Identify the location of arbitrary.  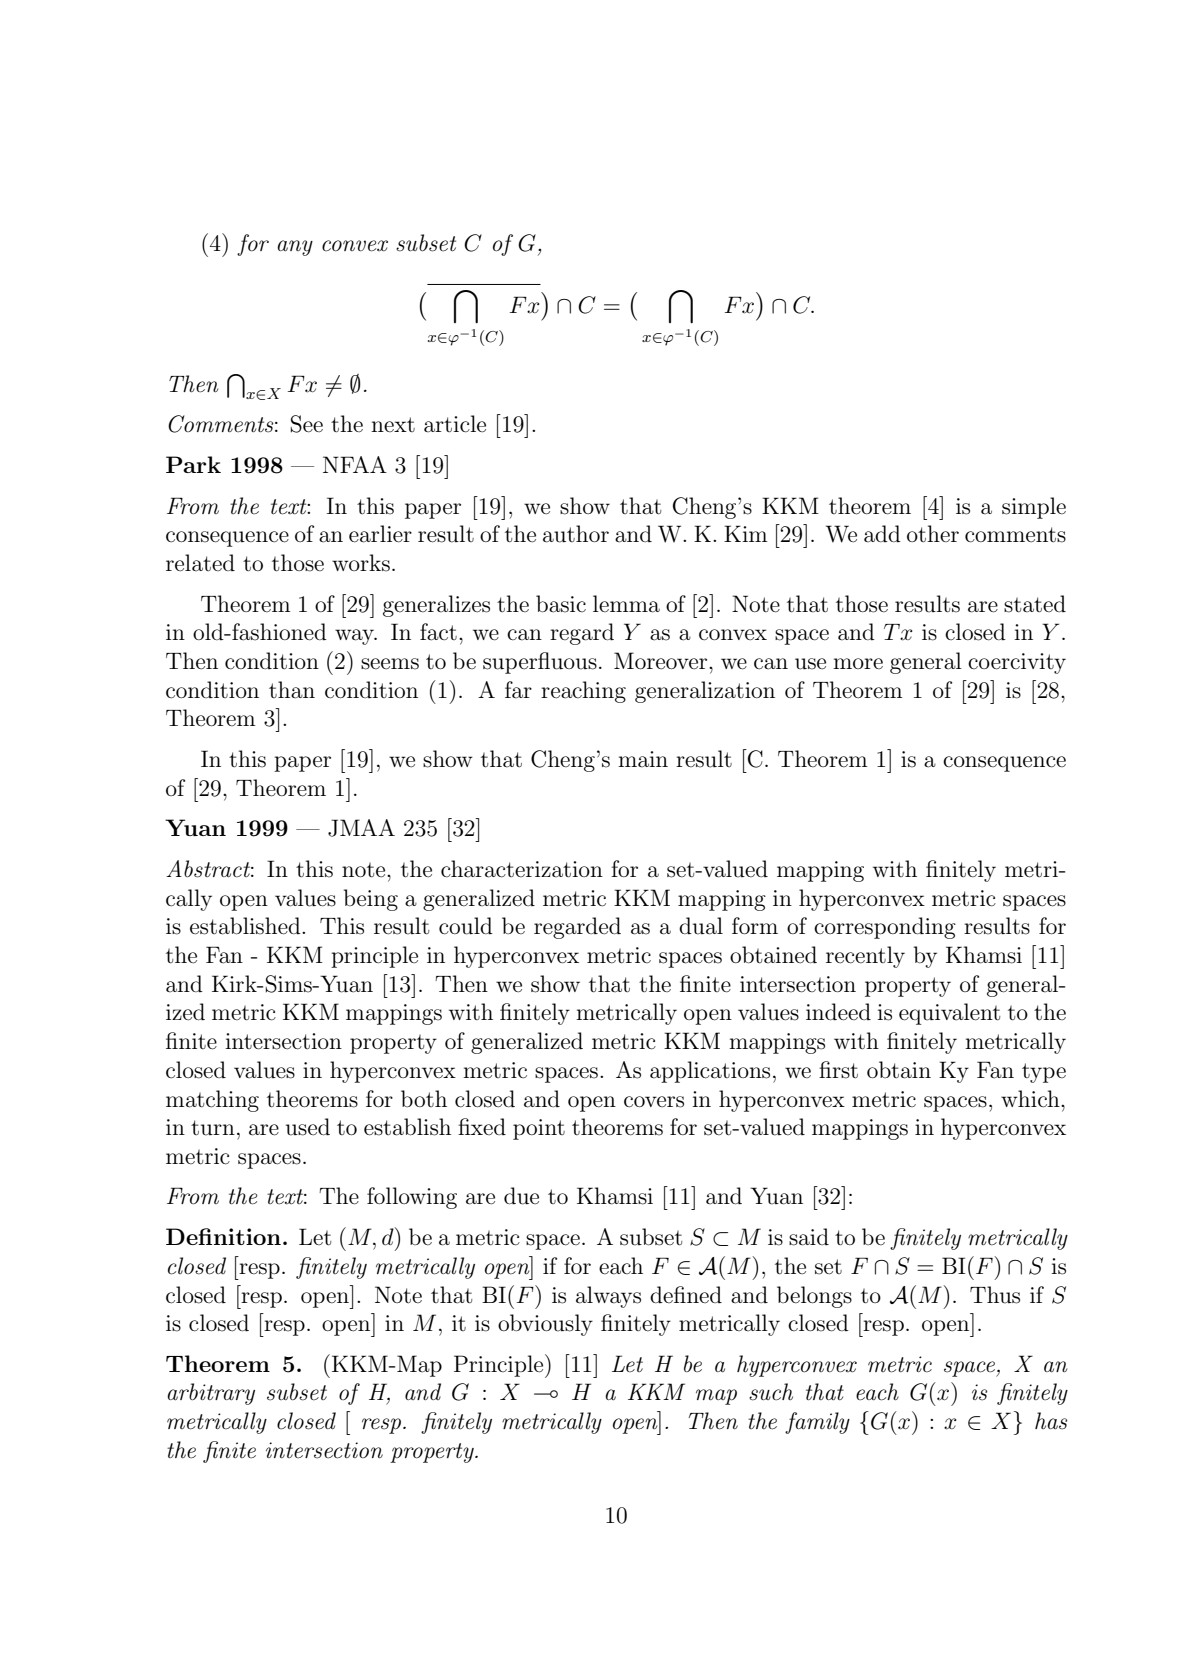
(211, 1394).
